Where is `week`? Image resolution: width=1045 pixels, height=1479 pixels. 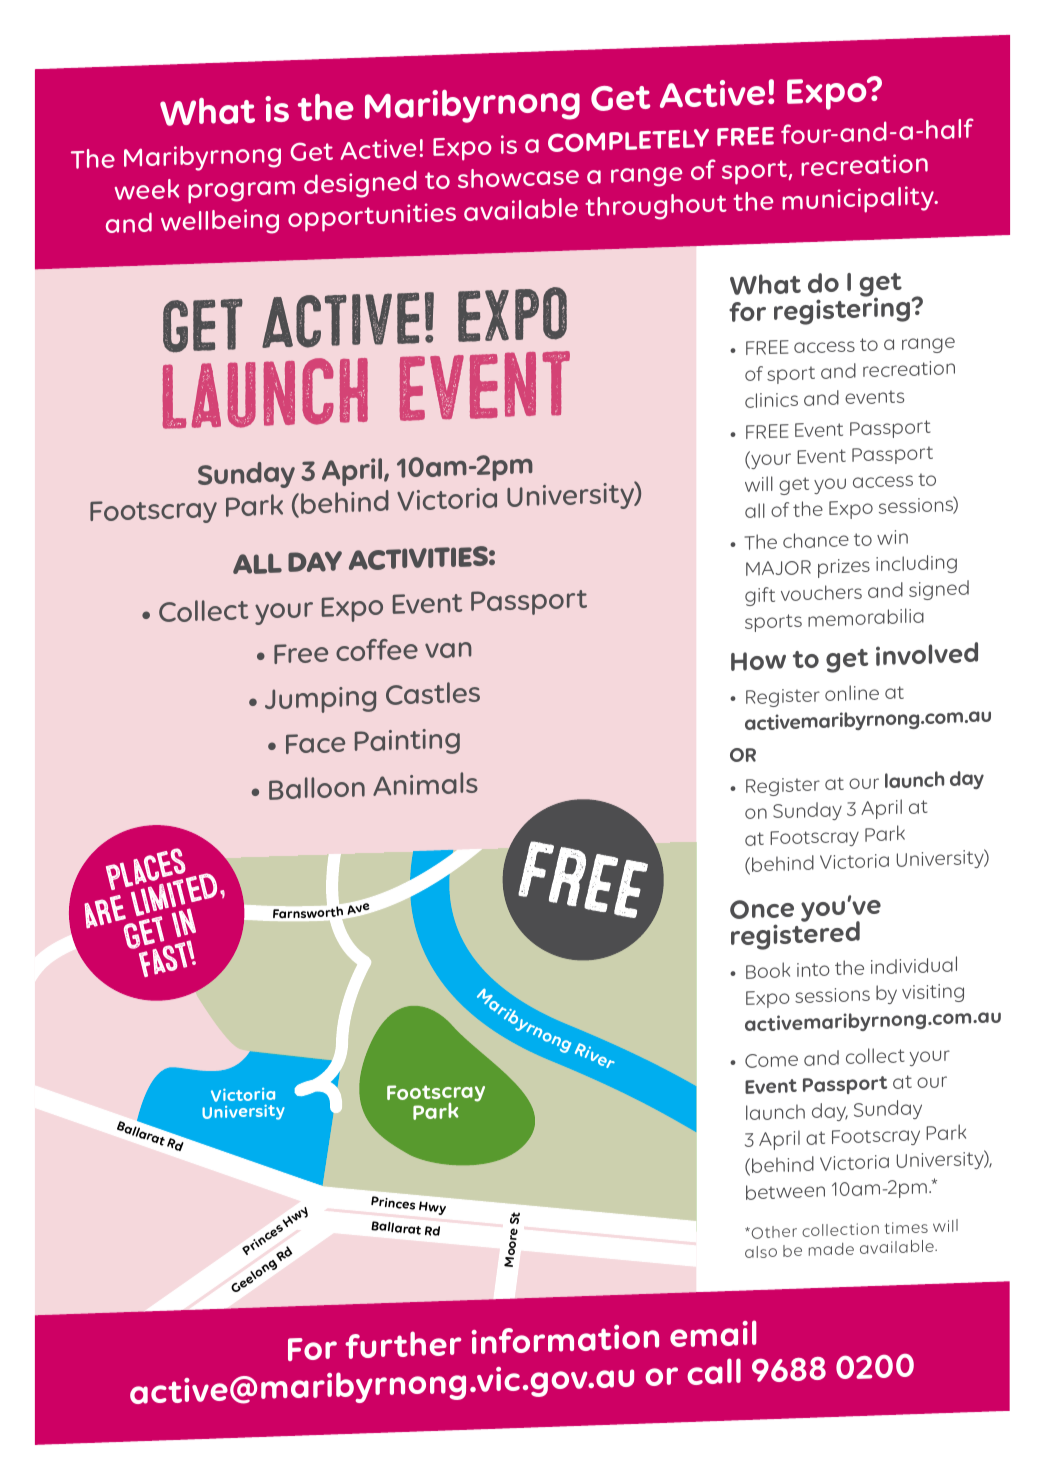 week is located at coordinates (147, 189).
